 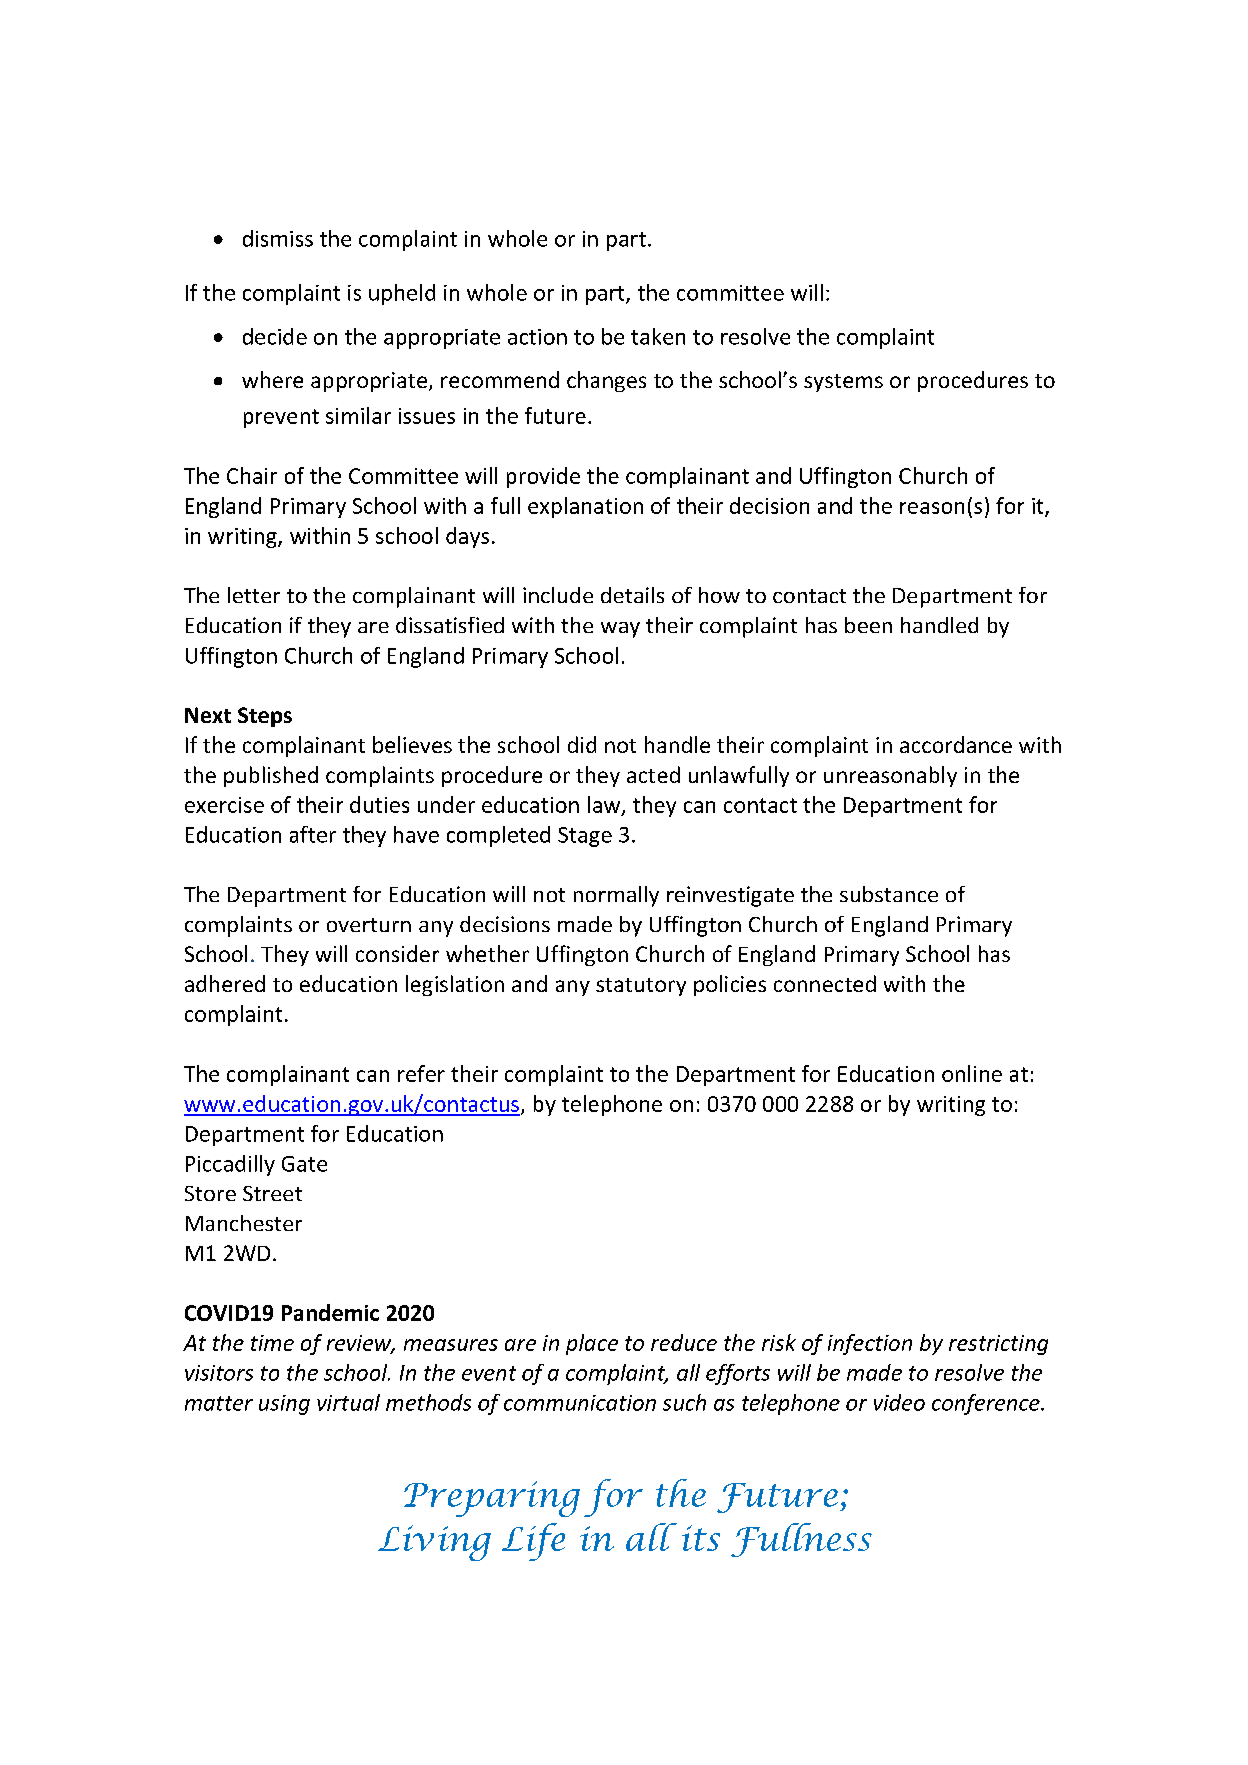 I want to click on taken, so click(x=658, y=336).
